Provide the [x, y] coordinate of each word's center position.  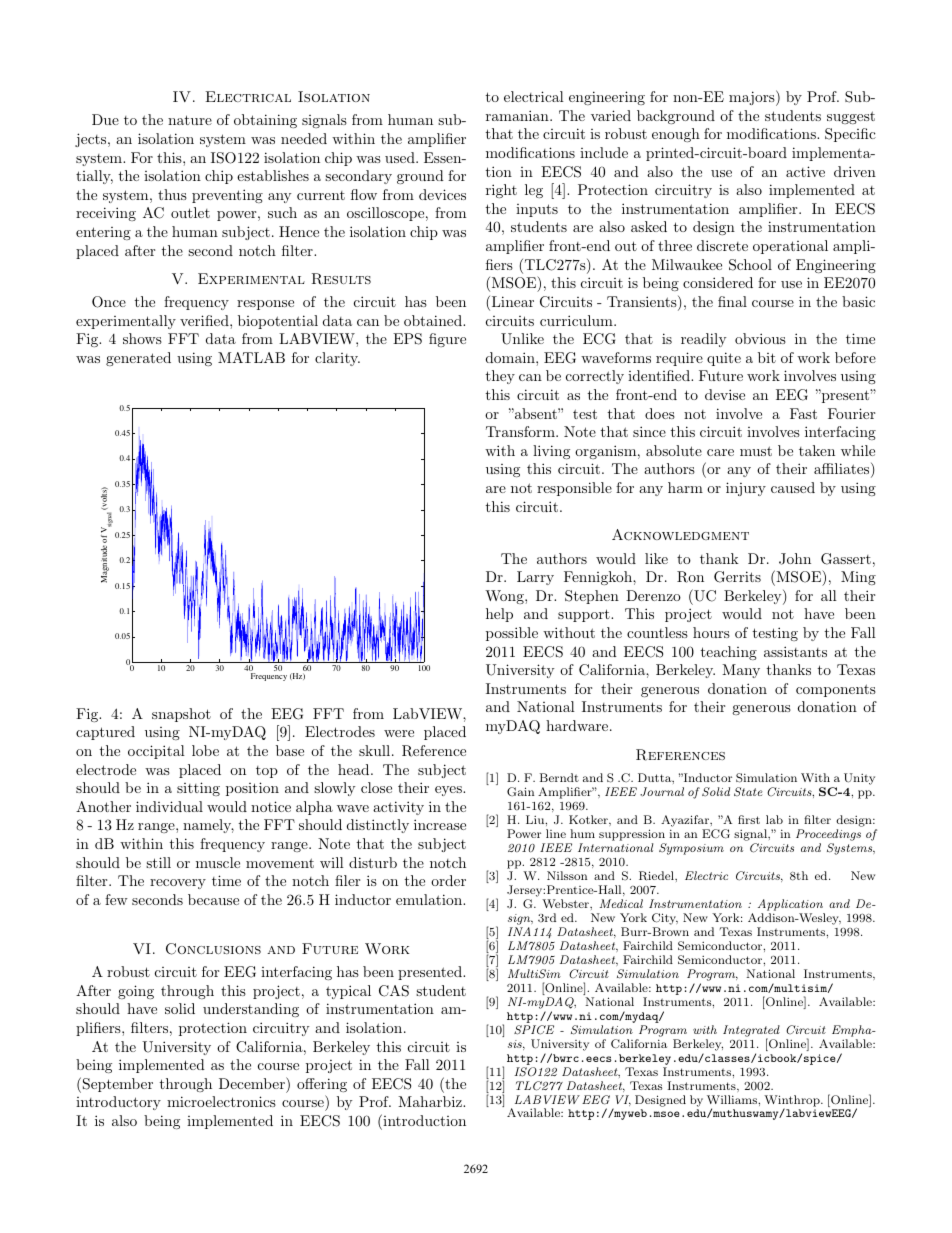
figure [447, 340]
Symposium [691, 849]
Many [741, 671]
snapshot [181, 715]
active [805, 171]
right [501, 191]
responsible [574, 489]
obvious [760, 338]
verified [205, 320]
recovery [178, 884]
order [448, 880]
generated [138, 359]
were [399, 733]
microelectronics [221, 1101]
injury [746, 489]
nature [190, 120]
